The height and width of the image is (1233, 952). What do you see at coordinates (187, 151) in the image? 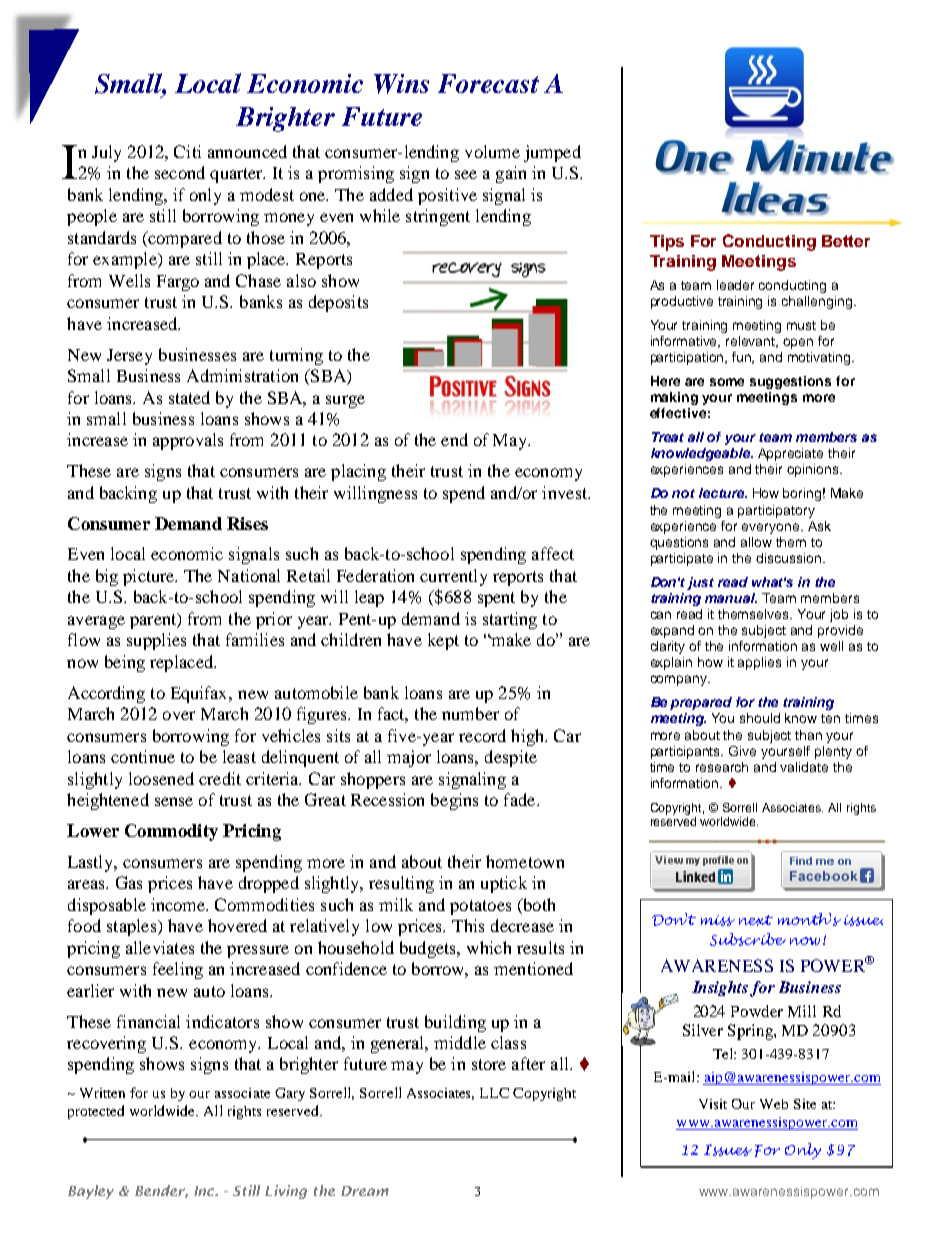
I see `Citi` at bounding box center [187, 151].
